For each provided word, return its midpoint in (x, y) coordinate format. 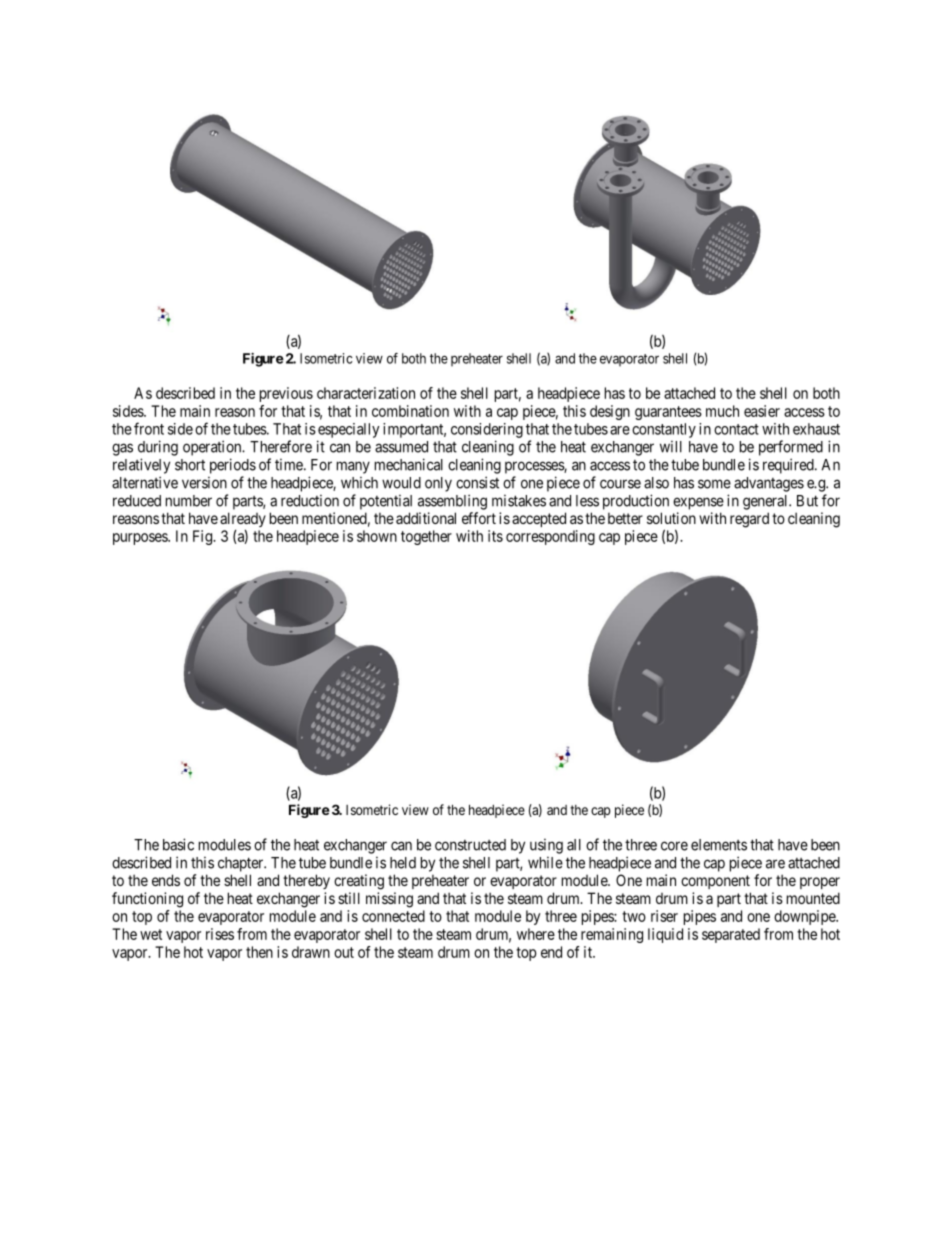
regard (749, 520)
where (536, 934)
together (426, 537)
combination (410, 411)
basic (178, 844)
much (722, 411)
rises (220, 934)
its (495, 536)
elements (719, 845)
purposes (141, 539)
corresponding (550, 537)
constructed (470, 845)
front (149, 428)
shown (377, 536)
